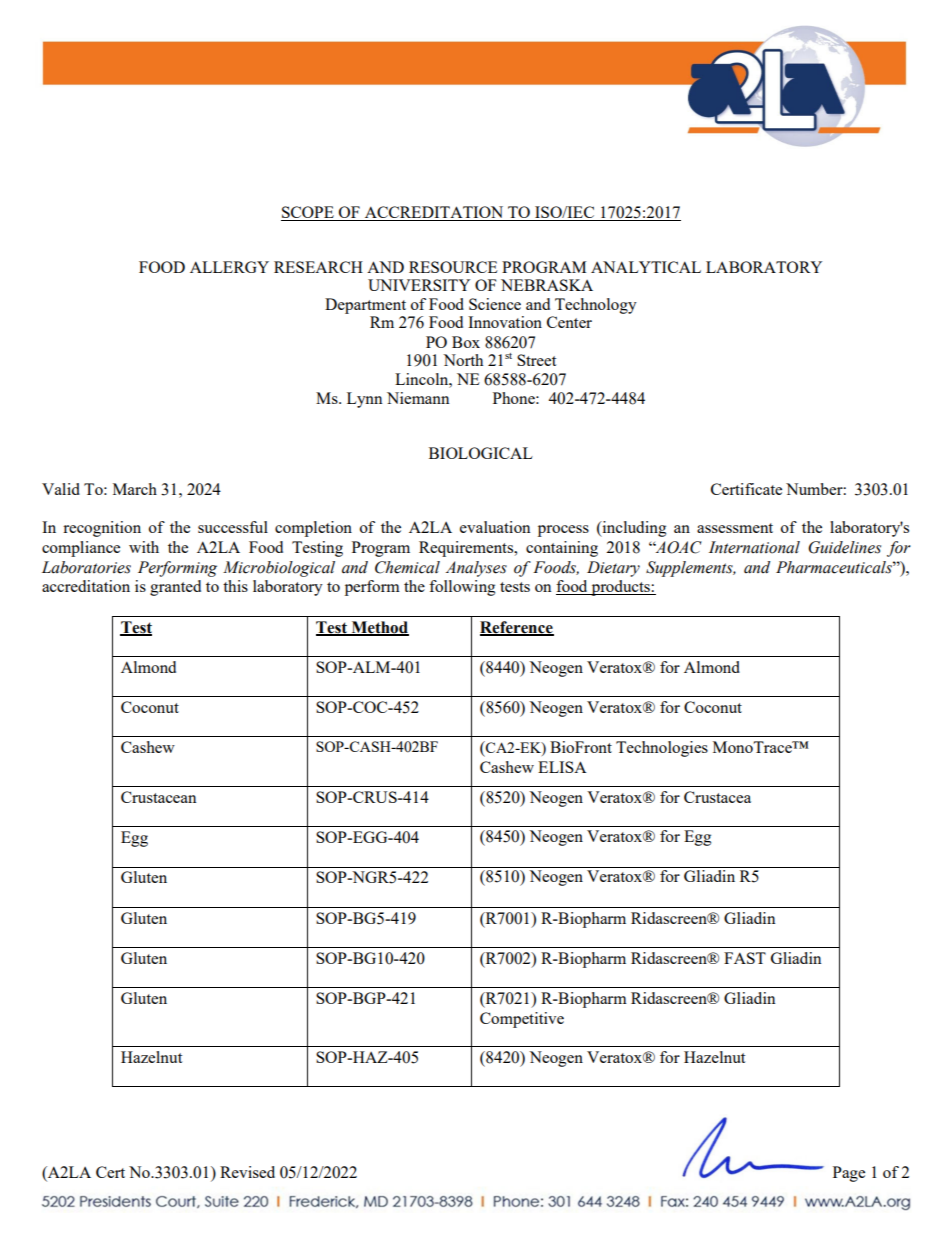 The width and height of the screenshot is (952, 1233). I want to click on March, so click(135, 489).
